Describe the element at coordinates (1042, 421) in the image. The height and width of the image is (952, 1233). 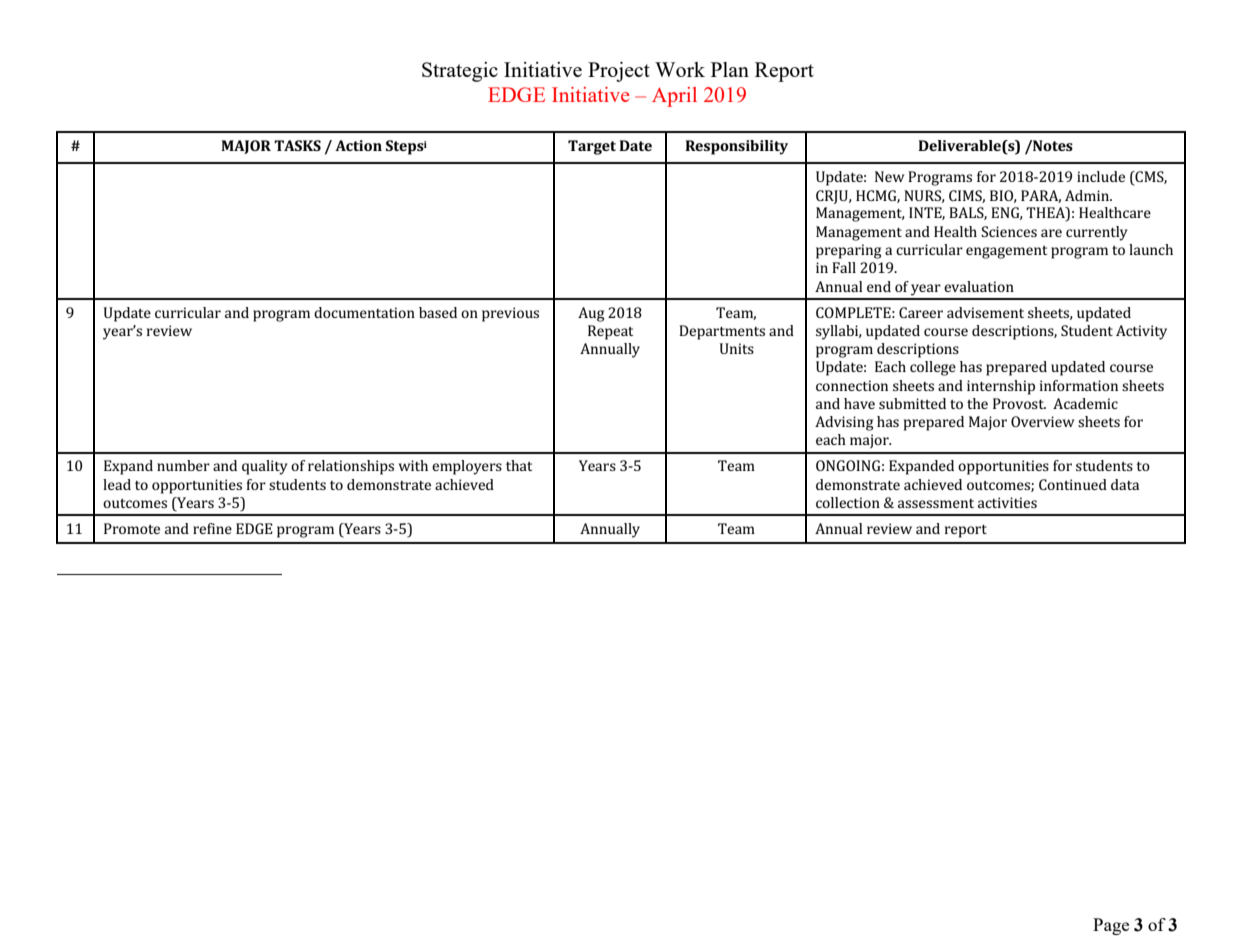
I see `Overview` at that location.
